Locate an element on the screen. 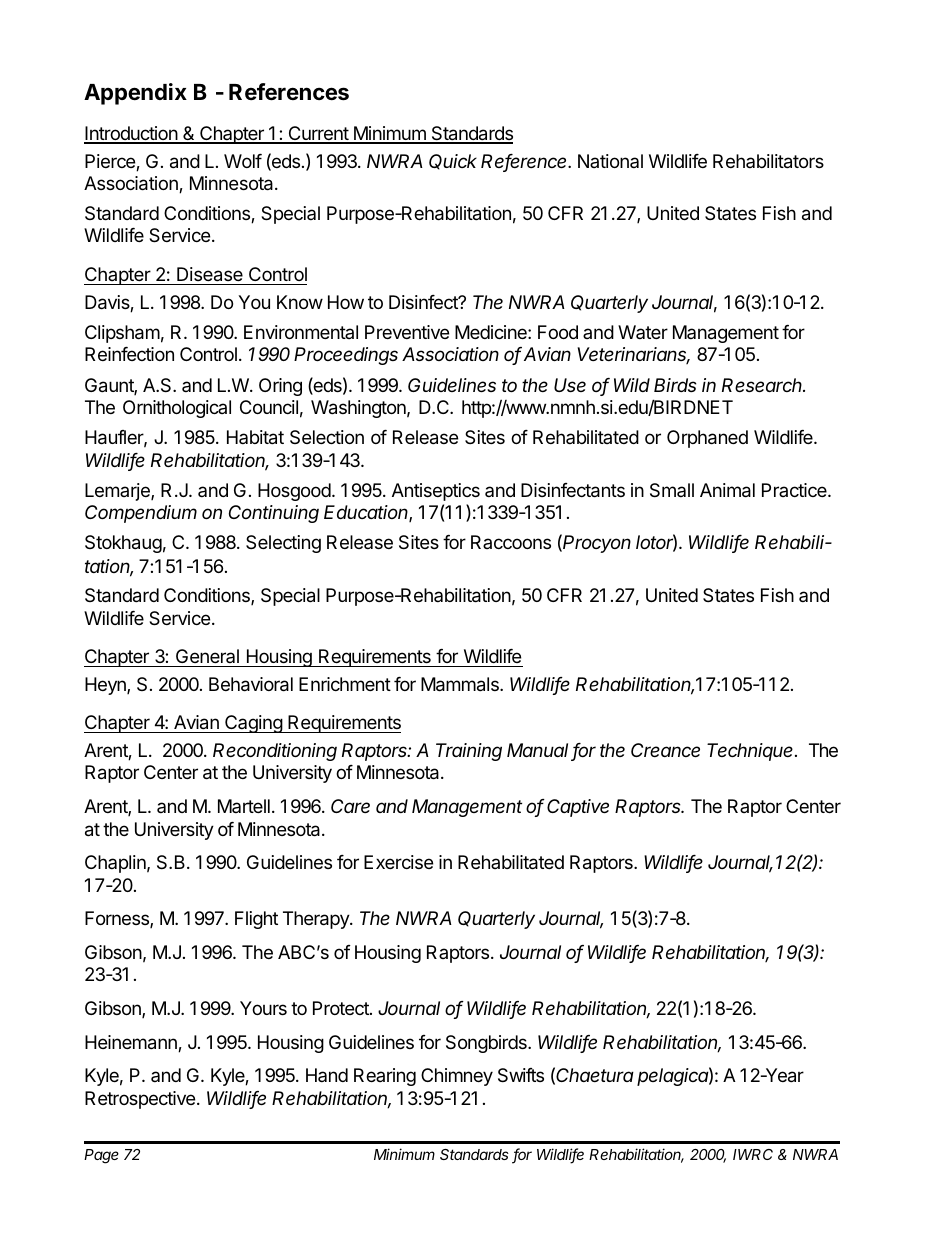 Image resolution: width=952 pixels, height=1233 pixels. National is located at coordinates (610, 161).
